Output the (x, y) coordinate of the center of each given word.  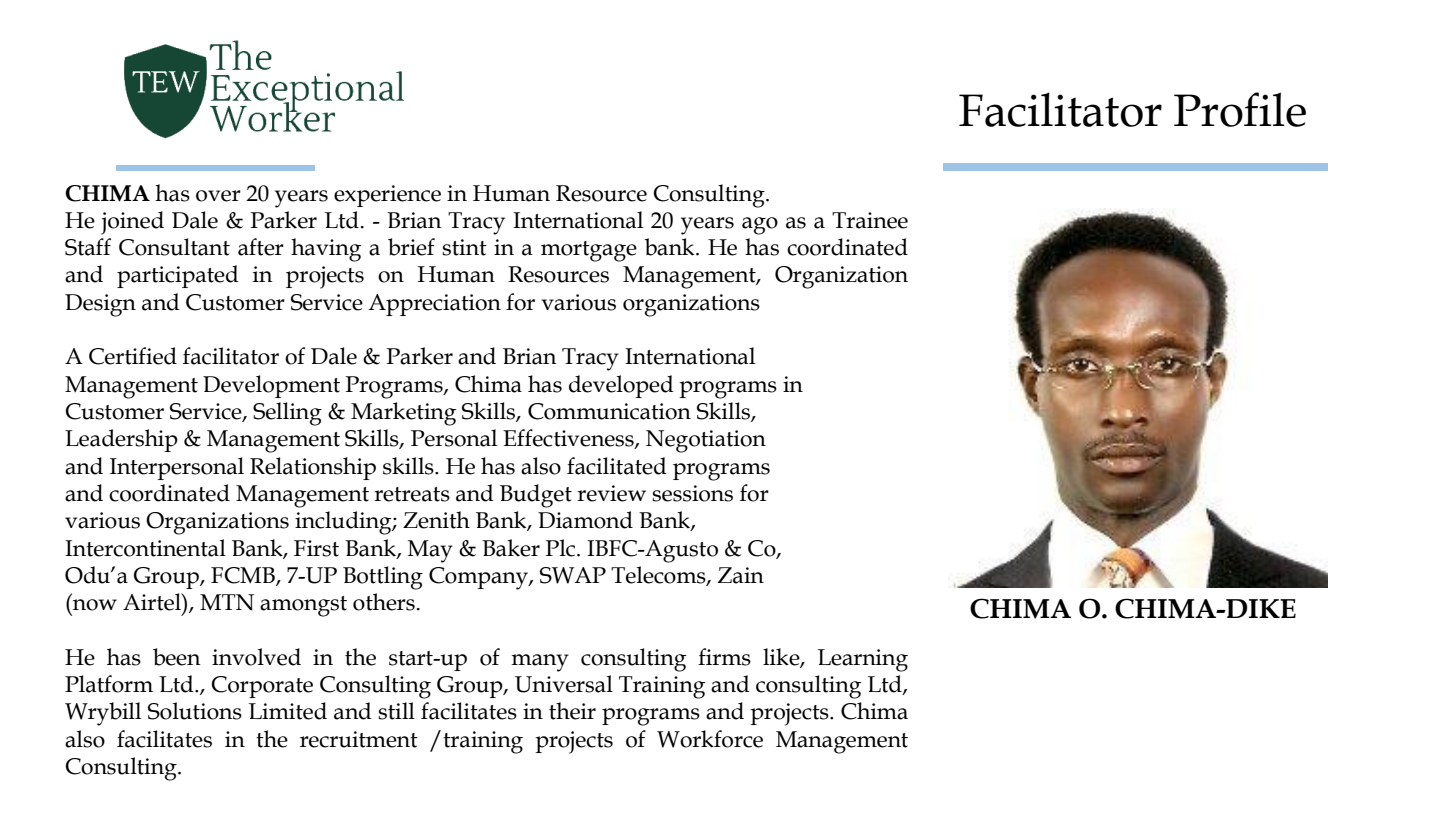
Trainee (870, 220)
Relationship (313, 468)
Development (271, 386)
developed (621, 386)
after (261, 247)
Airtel (153, 602)
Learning (863, 660)
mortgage (589, 251)
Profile (1240, 109)
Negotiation (706, 441)
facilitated (617, 466)
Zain (741, 575)
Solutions (195, 711)
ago (760, 226)
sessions (692, 493)
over (218, 196)
